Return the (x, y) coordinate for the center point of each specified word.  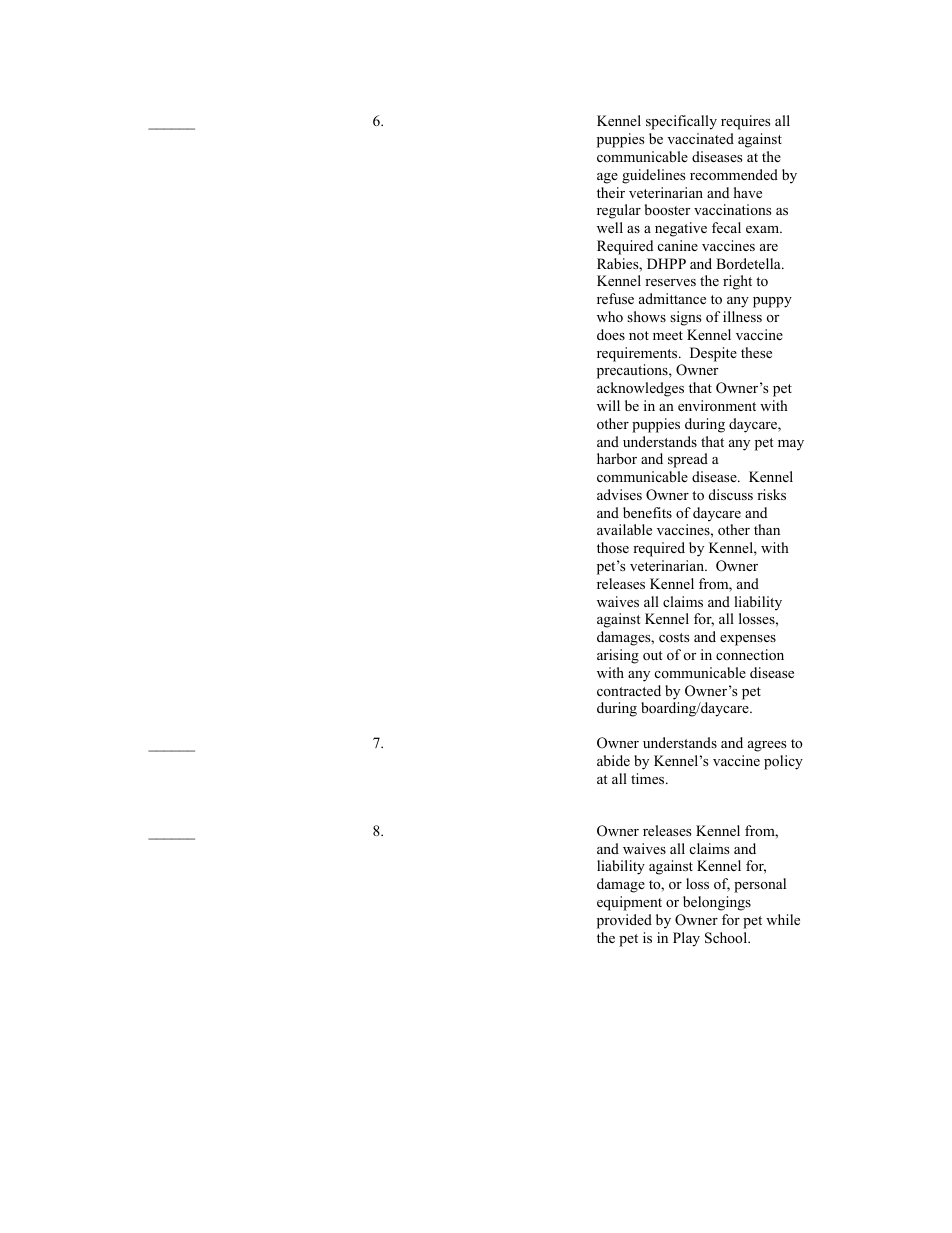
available (624, 529)
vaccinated (700, 138)
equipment (629, 903)
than (767, 529)
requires (745, 122)
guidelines (653, 176)
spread (688, 460)
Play (686, 939)
